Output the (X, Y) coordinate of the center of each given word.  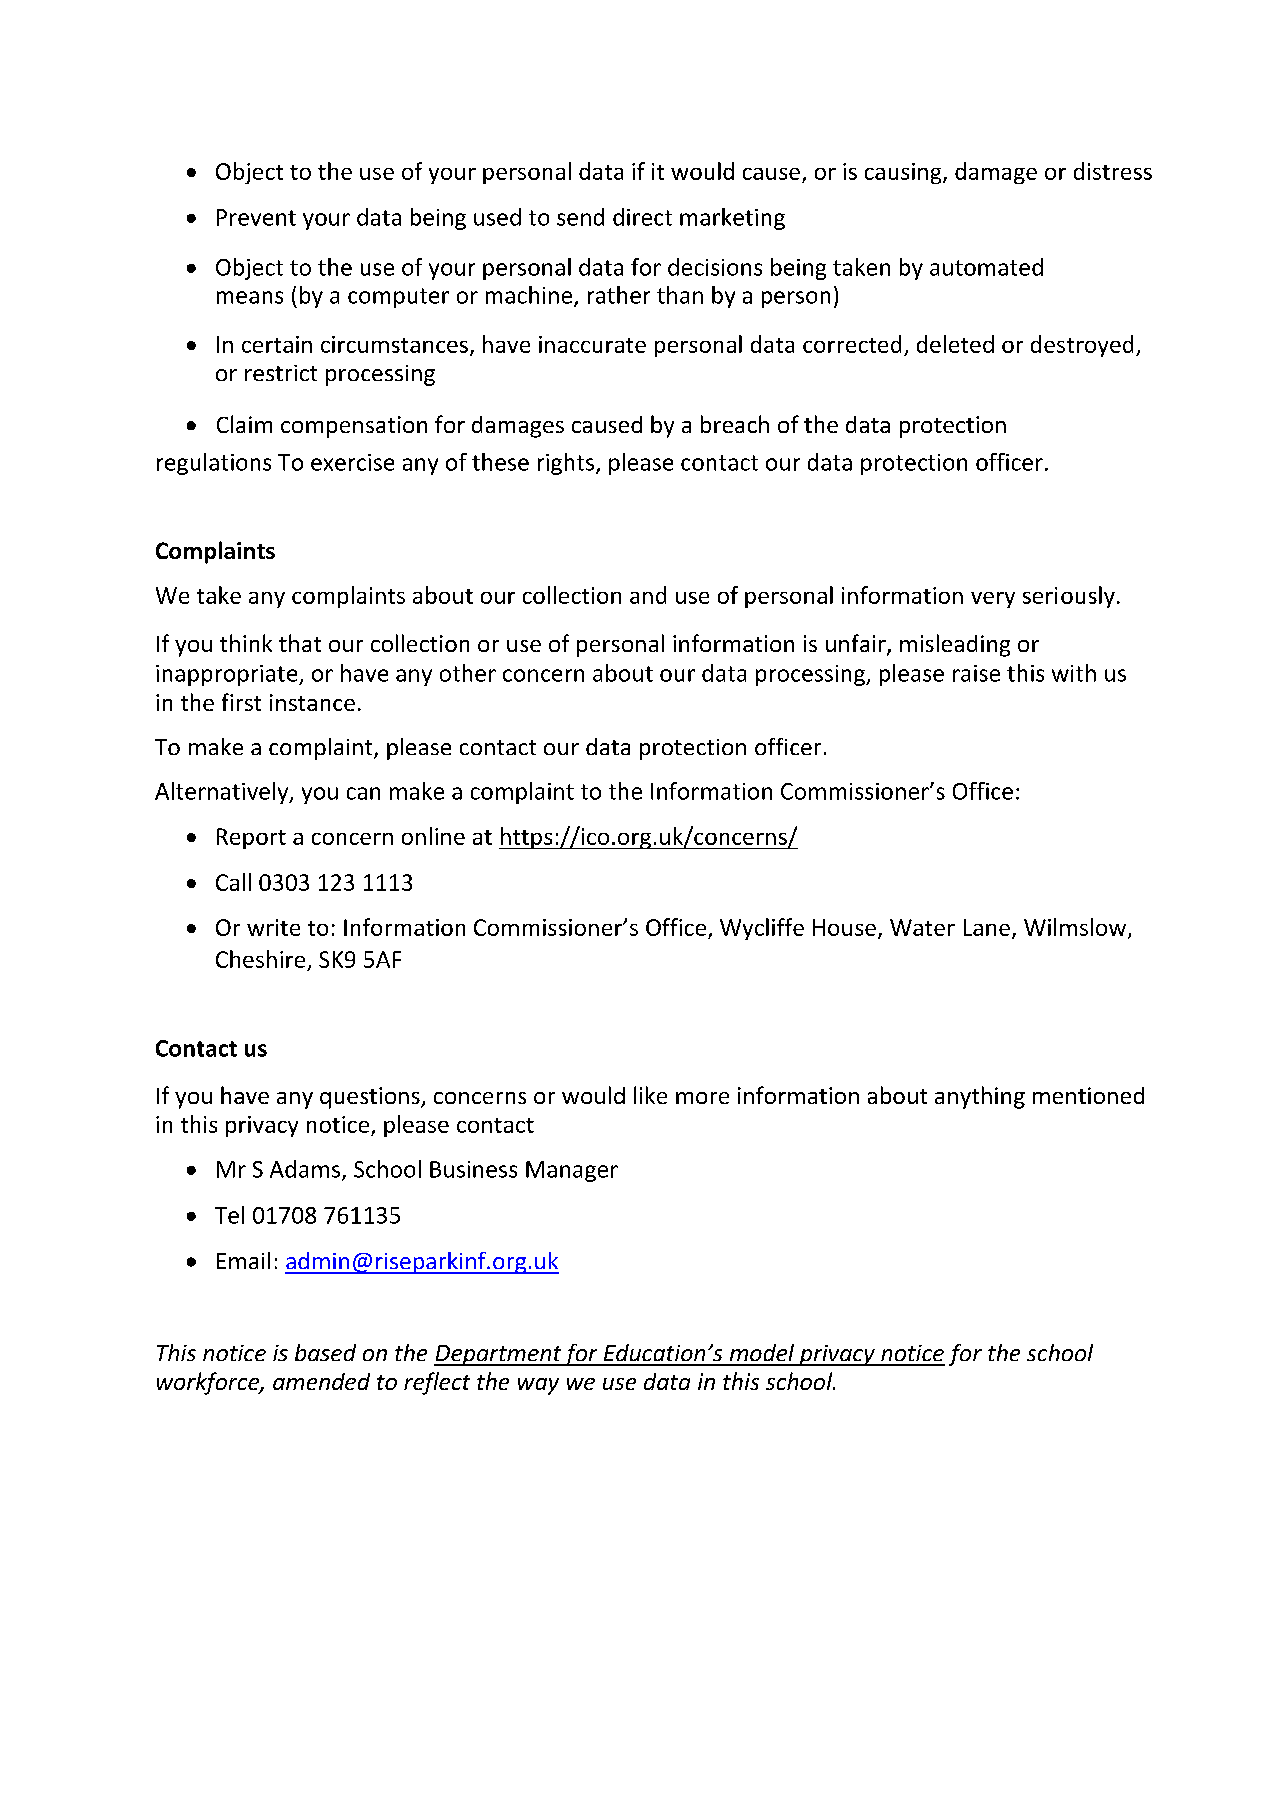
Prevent (256, 217)
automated (986, 267)
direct (642, 217)
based (325, 1352)
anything (980, 1097)
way (538, 1386)
